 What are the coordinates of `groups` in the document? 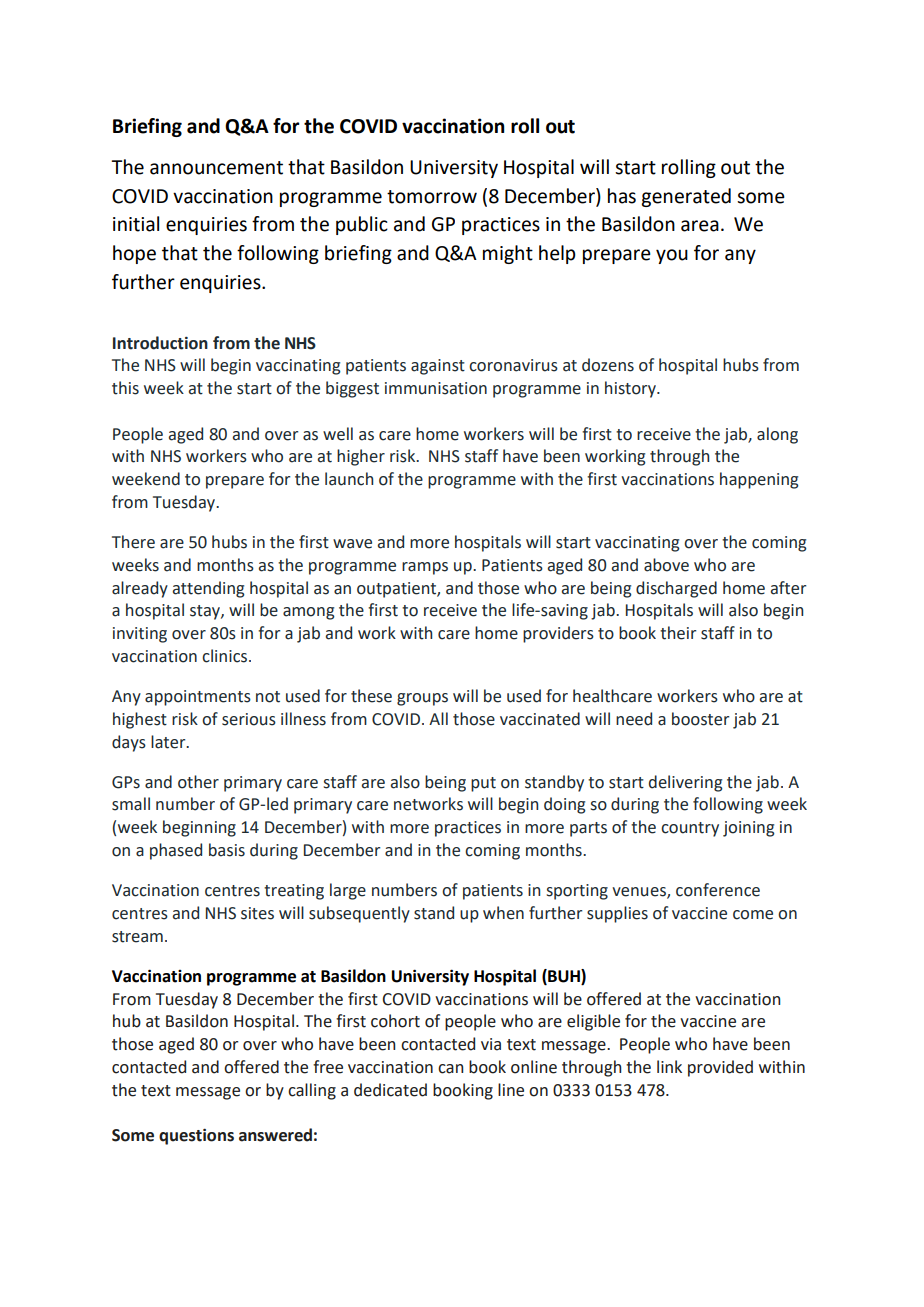 It's located at (422, 699).
